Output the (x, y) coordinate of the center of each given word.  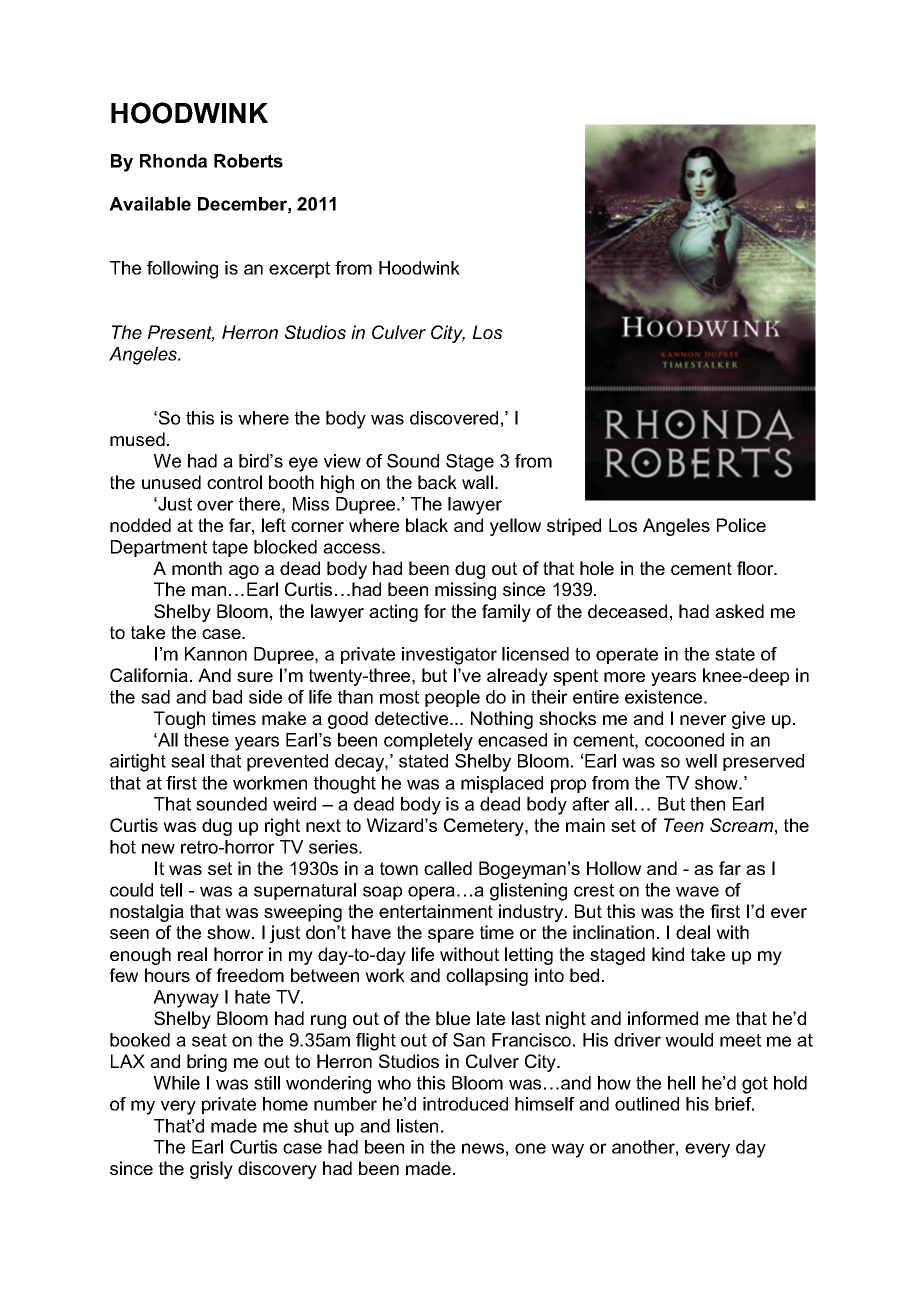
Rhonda (173, 161)
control (234, 482)
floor (756, 568)
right (282, 827)
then (707, 804)
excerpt (299, 269)
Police (741, 525)
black (427, 525)
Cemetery (485, 827)
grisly (211, 1170)
